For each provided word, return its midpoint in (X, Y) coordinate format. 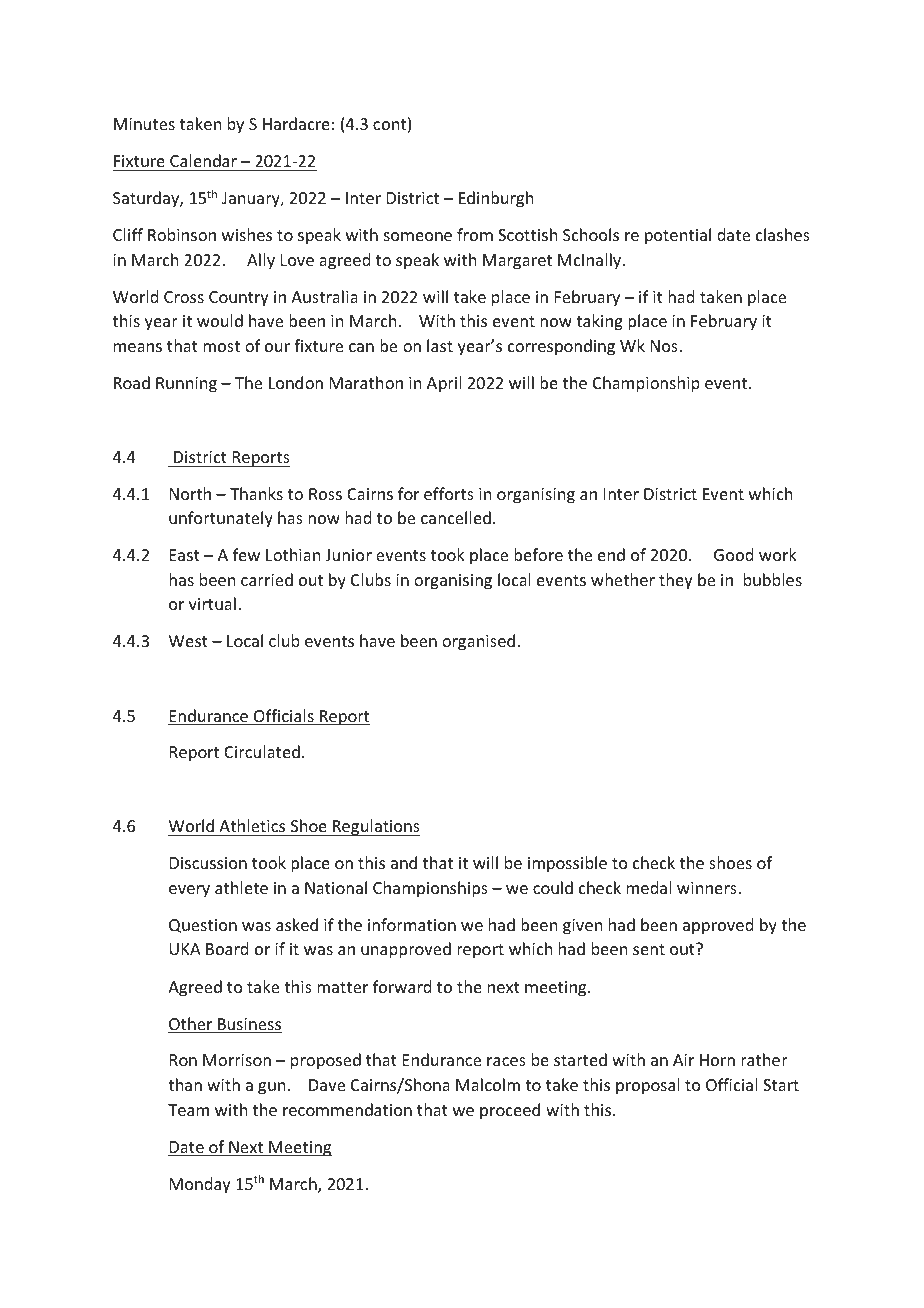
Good (733, 554)
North (190, 493)
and (404, 862)
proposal (648, 1086)
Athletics (252, 825)
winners (708, 888)
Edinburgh (496, 199)
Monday (200, 1185)
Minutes (144, 124)
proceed (510, 1111)
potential (678, 236)
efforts (449, 493)
